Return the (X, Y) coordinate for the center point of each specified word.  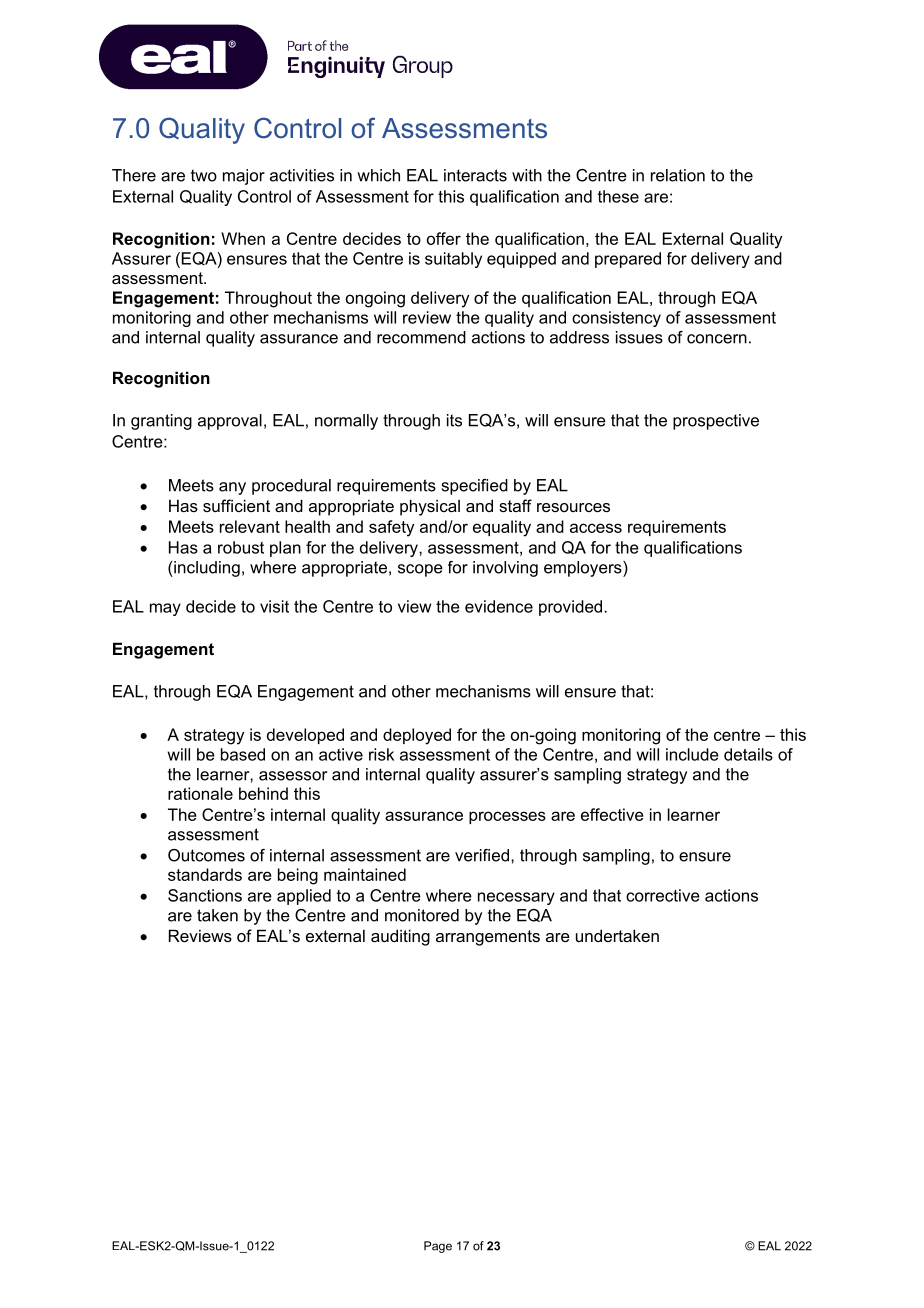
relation (678, 175)
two (204, 175)
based (243, 754)
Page (438, 1247)
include (692, 754)
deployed (417, 736)
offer (444, 238)
